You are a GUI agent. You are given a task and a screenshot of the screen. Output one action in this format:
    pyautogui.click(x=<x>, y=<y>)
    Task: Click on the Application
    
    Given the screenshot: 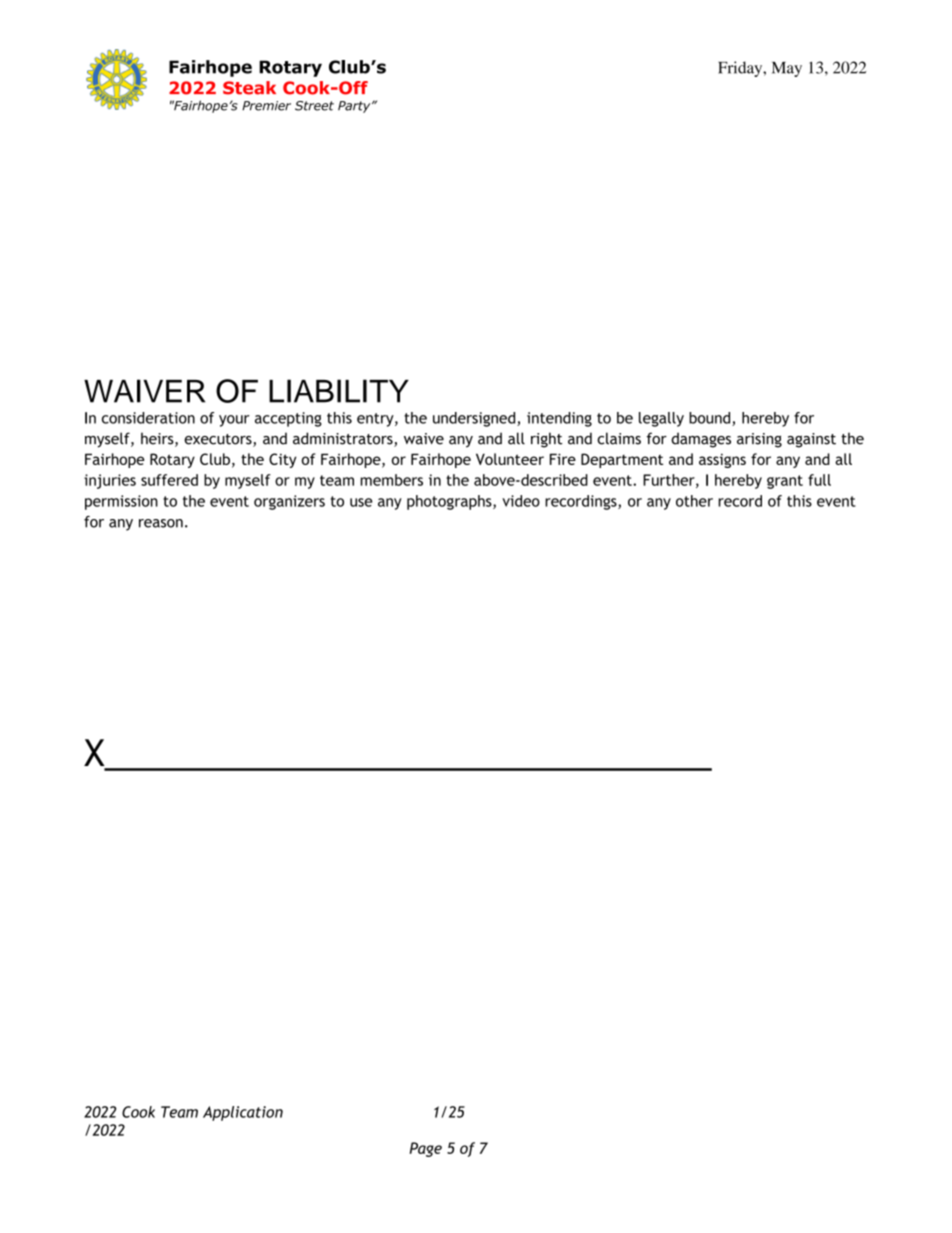 What is the action you would take?
    pyautogui.click(x=243, y=1113)
